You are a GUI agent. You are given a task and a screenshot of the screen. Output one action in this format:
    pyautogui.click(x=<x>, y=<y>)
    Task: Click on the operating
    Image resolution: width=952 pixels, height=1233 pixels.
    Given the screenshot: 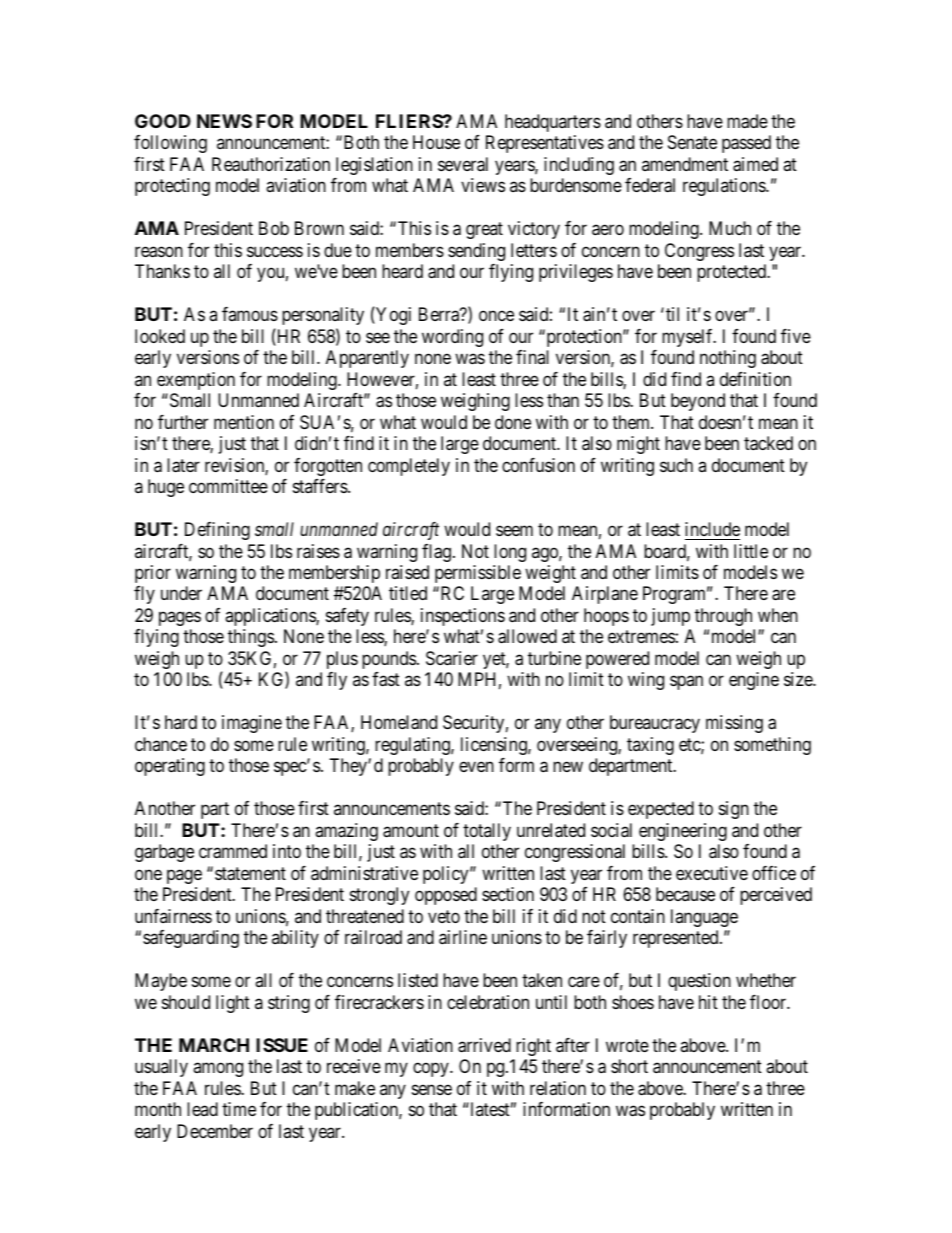 What is the action you would take?
    pyautogui.click(x=170, y=767)
